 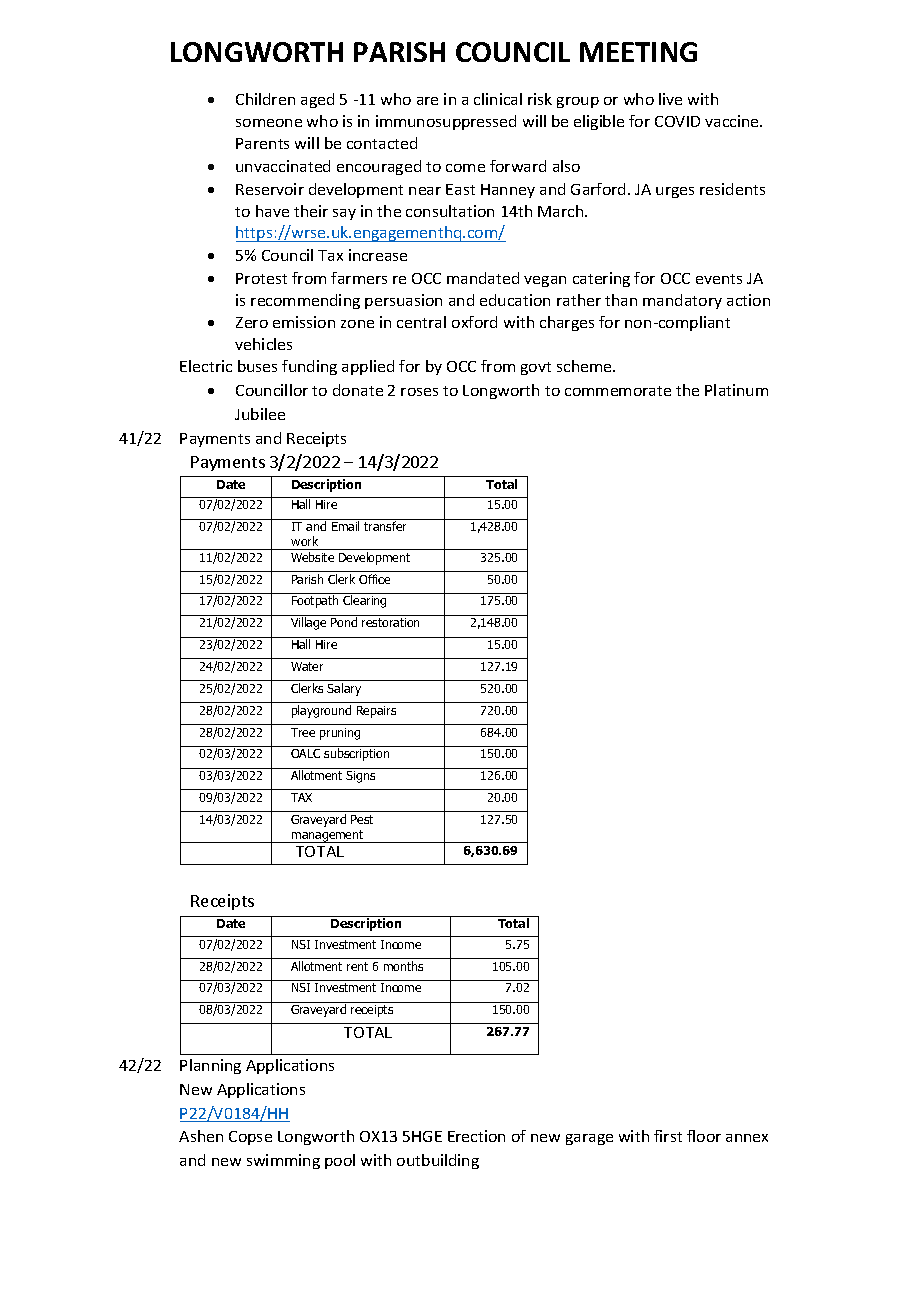 I want to click on management, so click(x=328, y=836).
